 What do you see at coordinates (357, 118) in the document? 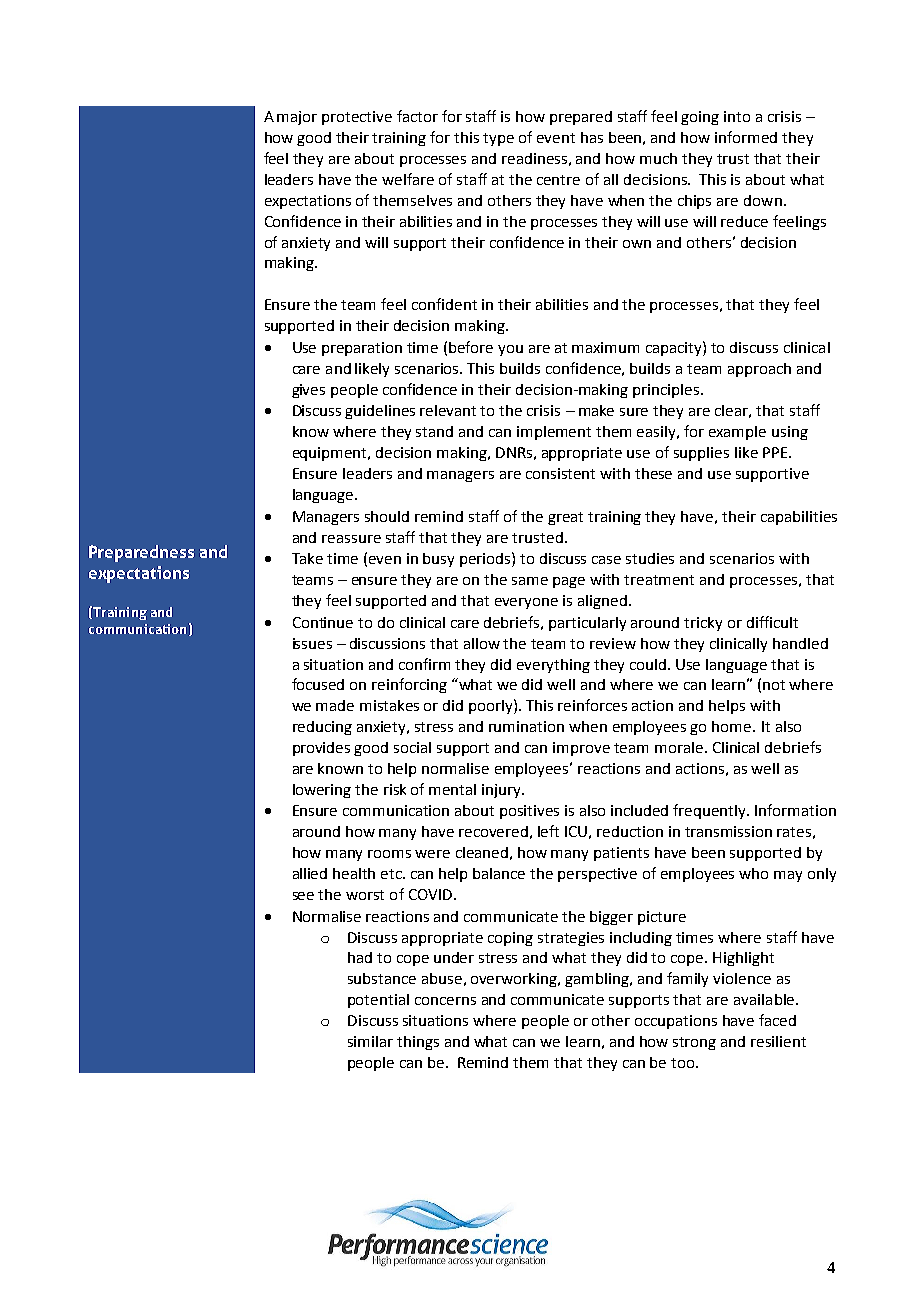
I see `protective` at bounding box center [357, 118].
